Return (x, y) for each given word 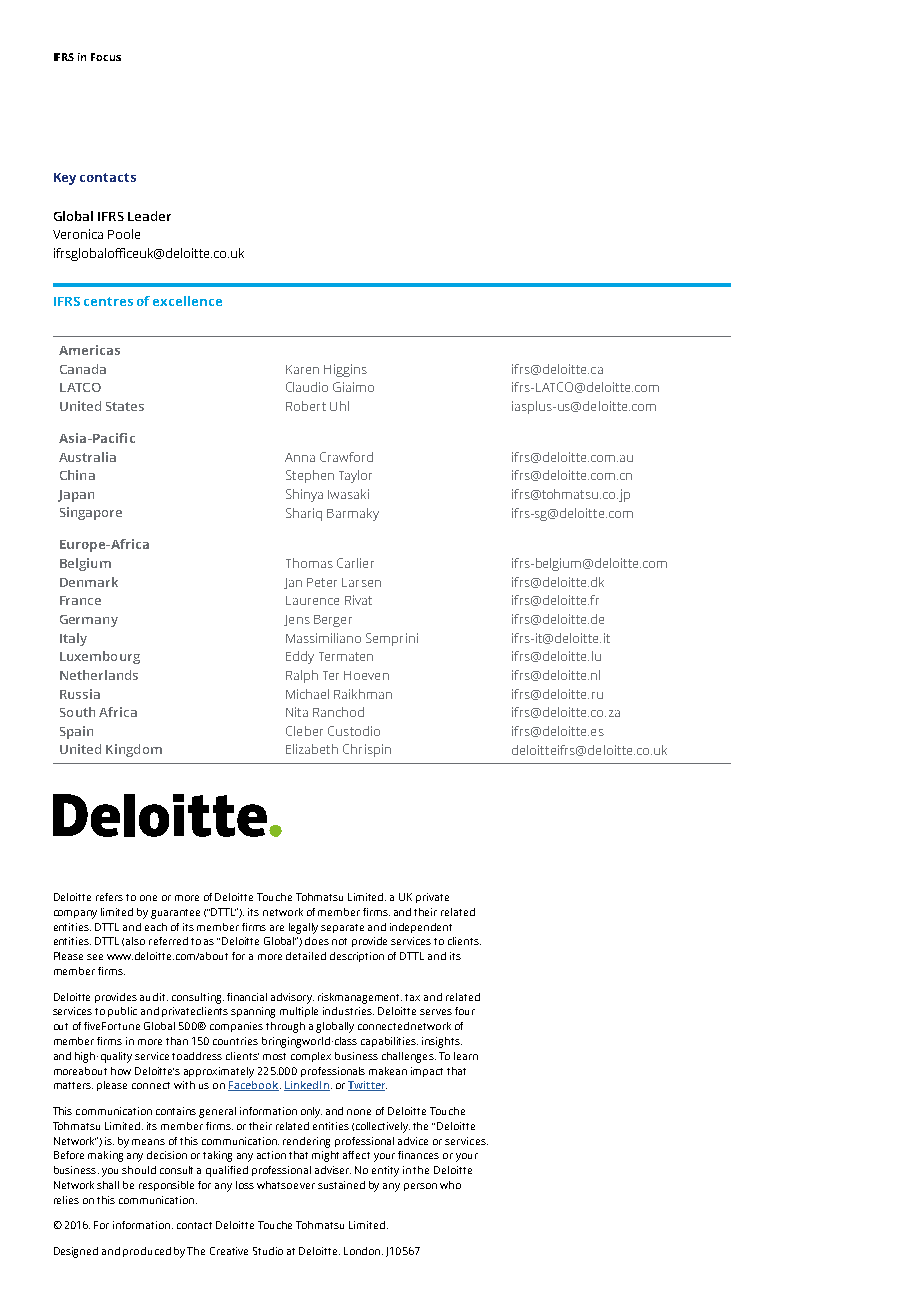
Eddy (300, 657)
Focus (106, 57)
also (135, 941)
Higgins (345, 370)
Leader (149, 216)
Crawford (346, 457)
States (125, 406)
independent (421, 928)
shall (108, 1185)
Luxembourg (100, 657)
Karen (302, 369)
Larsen (361, 582)
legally (303, 928)
